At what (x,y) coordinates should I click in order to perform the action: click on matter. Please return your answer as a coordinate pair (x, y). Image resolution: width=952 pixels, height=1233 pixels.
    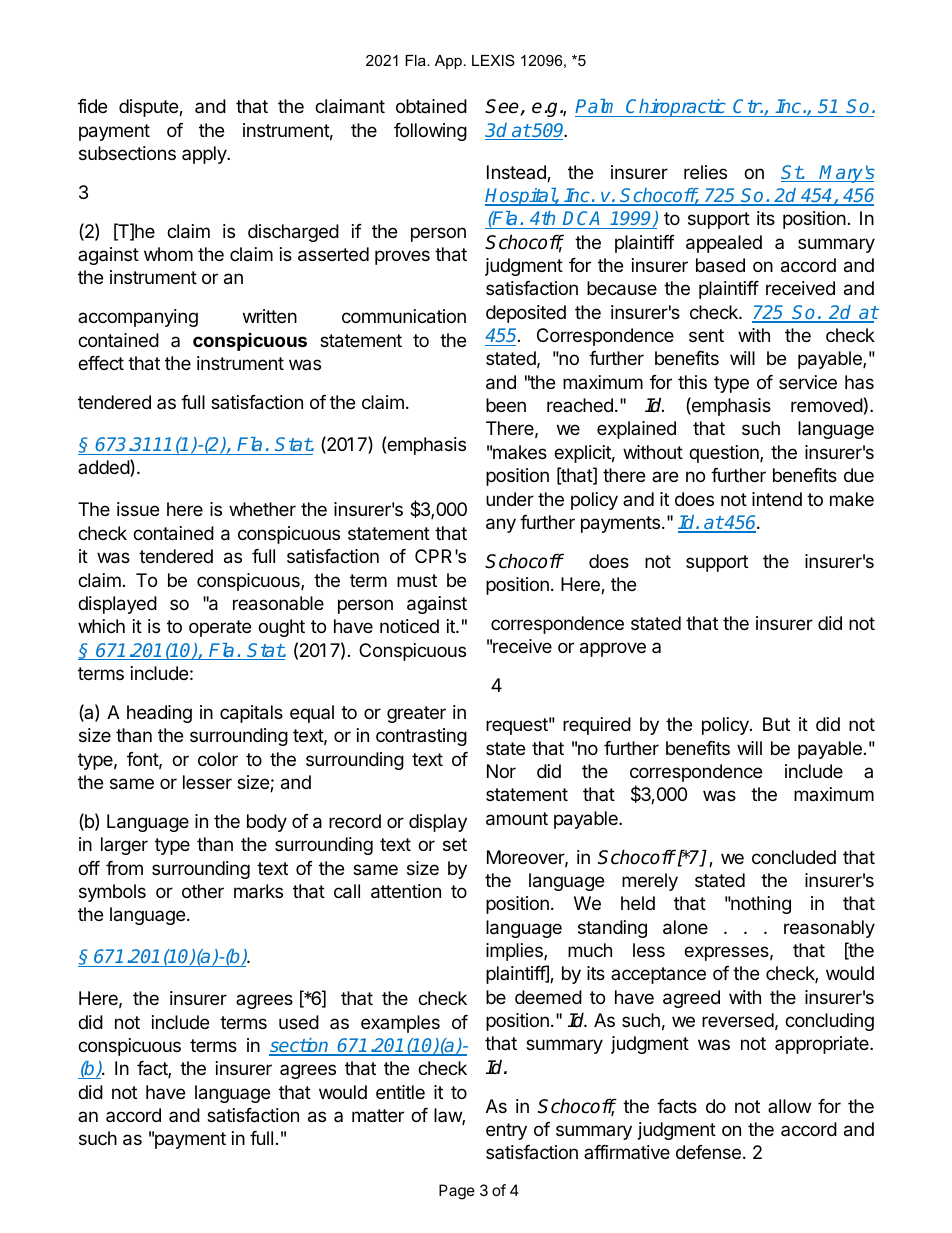
    Looking at the image, I should click on (378, 1115).
